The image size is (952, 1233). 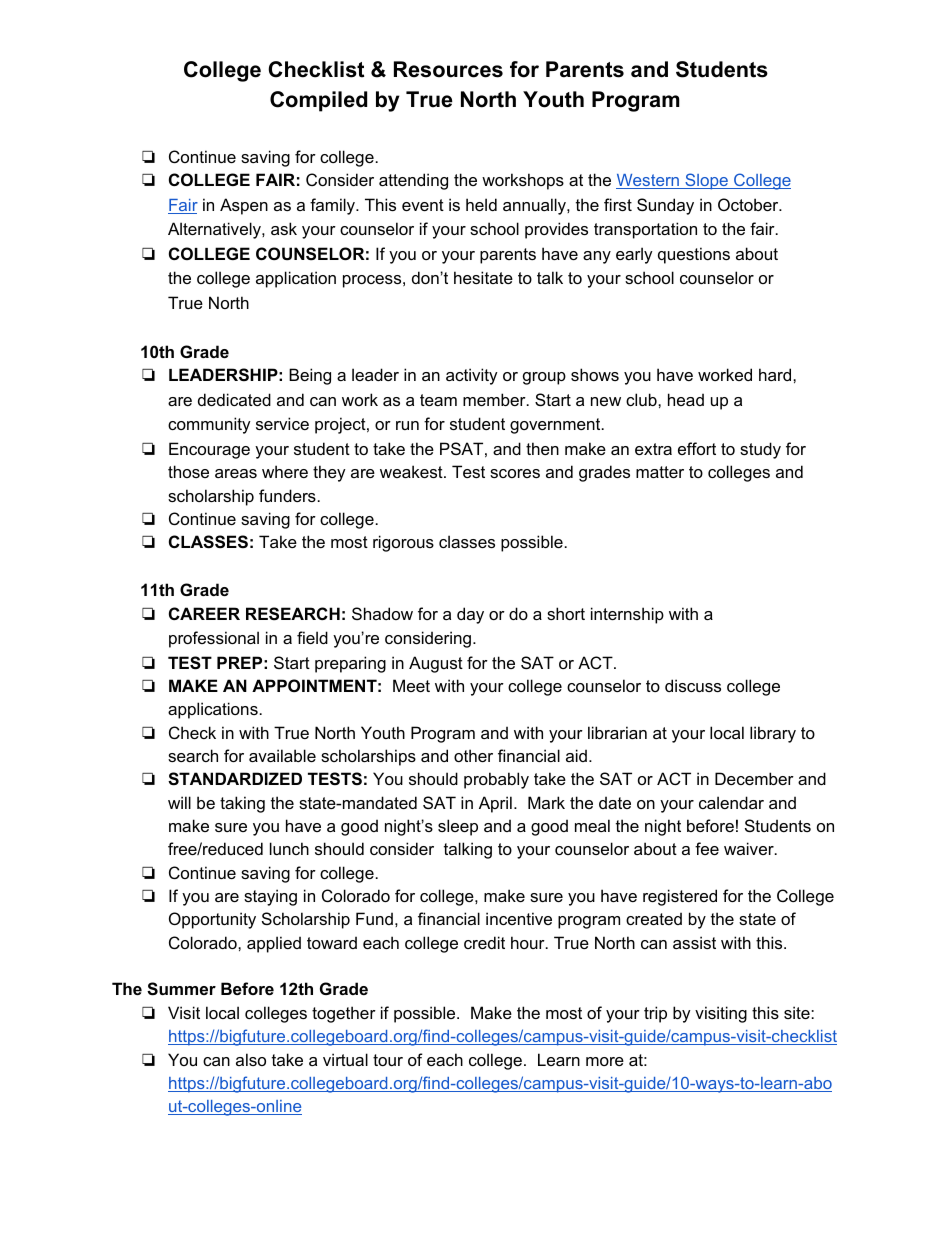 I want to click on Slope, so click(x=706, y=181).
